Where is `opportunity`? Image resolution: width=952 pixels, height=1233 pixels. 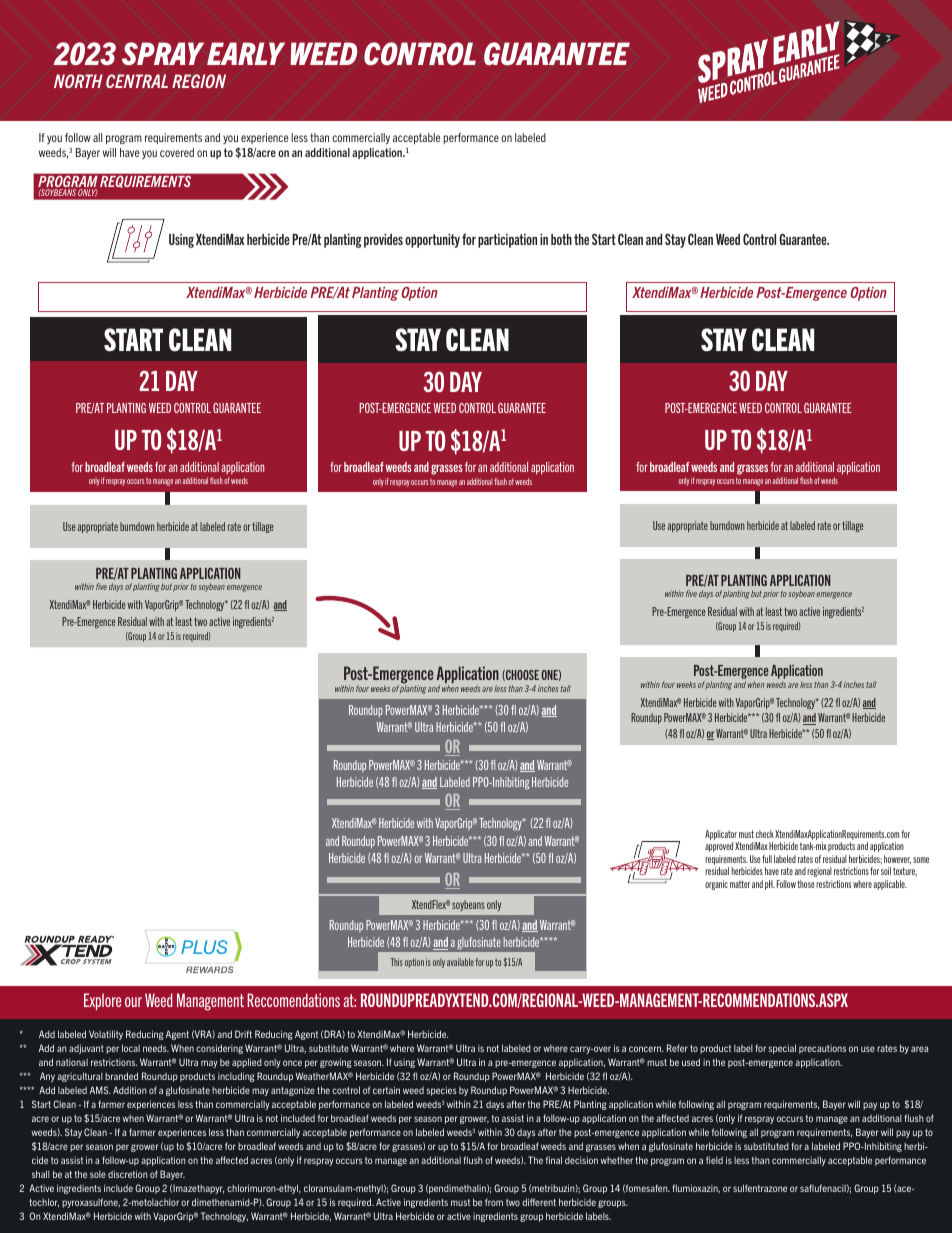
opportunity is located at coordinates (432, 241).
